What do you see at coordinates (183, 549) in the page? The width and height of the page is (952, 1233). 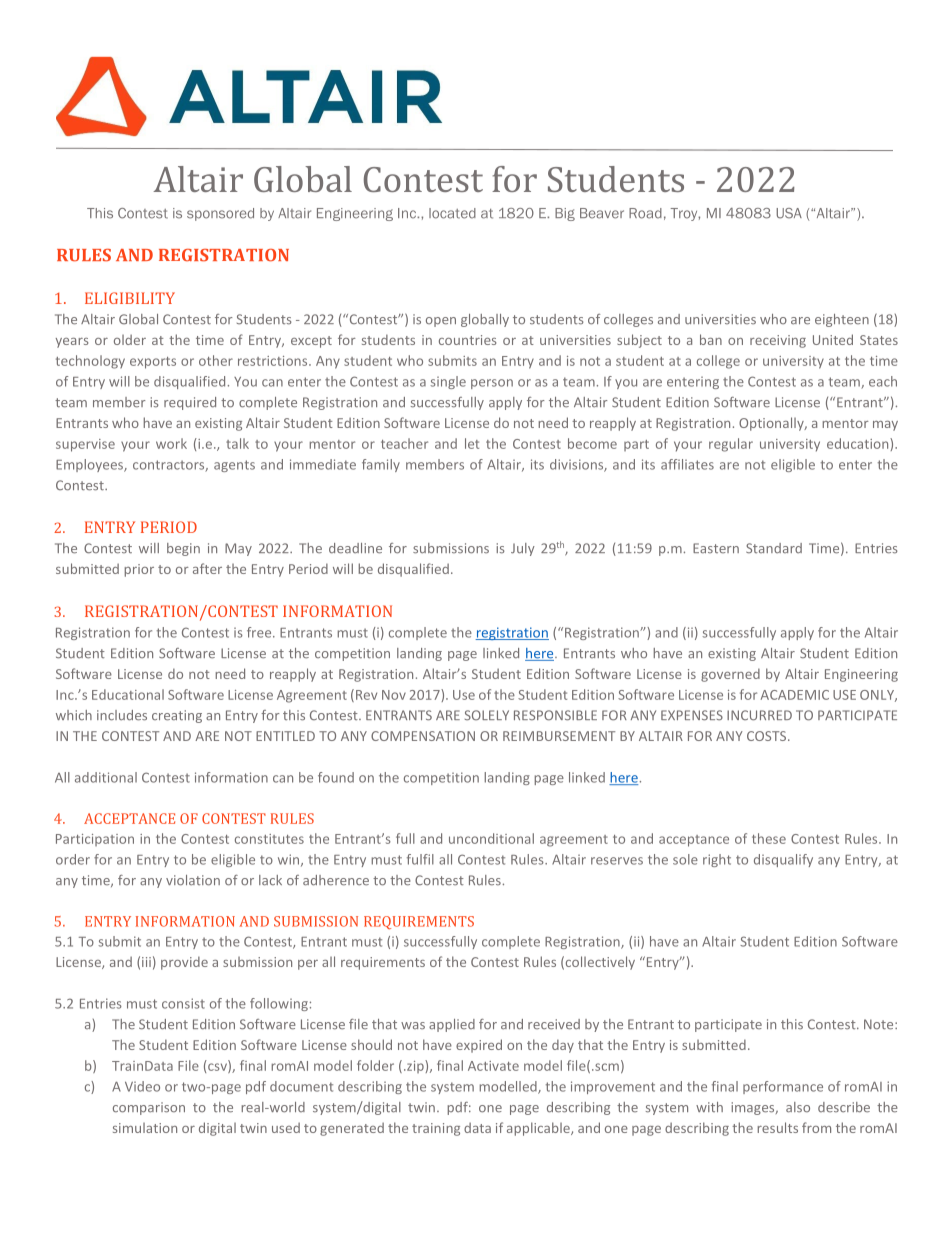 I see `begin` at bounding box center [183, 549].
